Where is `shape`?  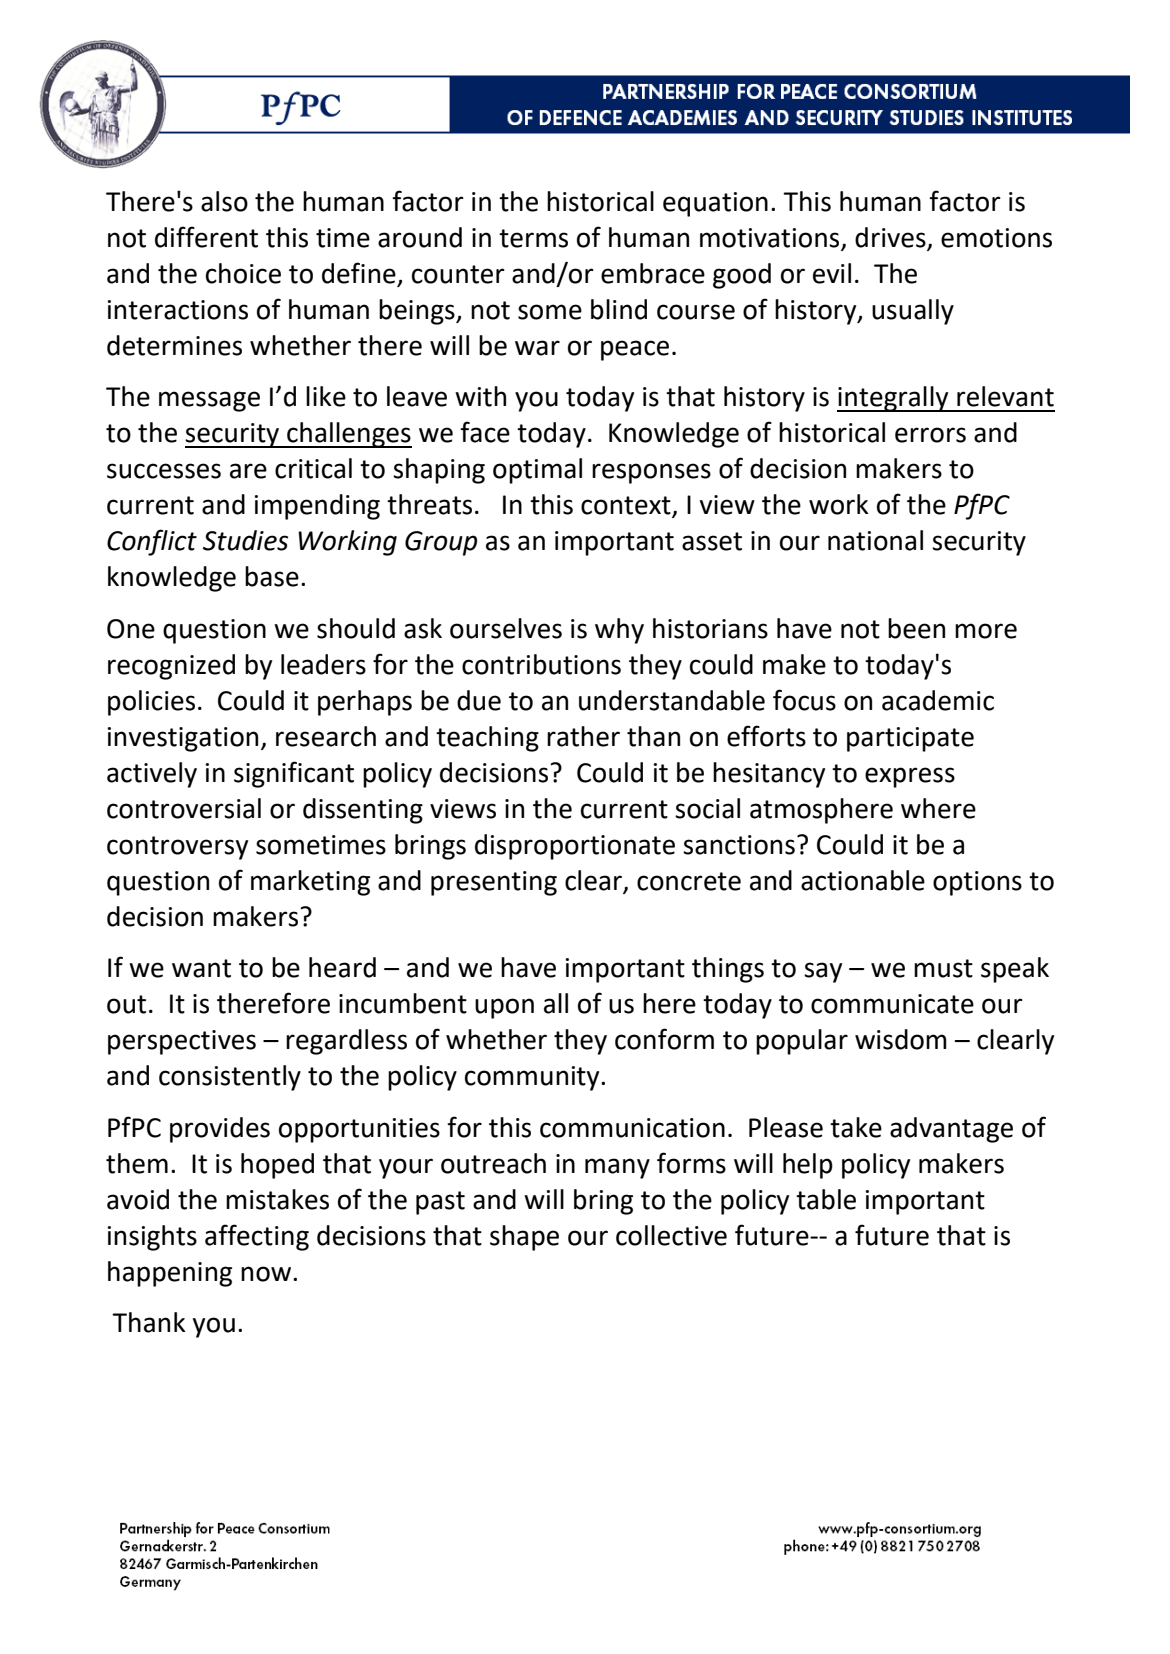 shape is located at coordinates (524, 1238).
